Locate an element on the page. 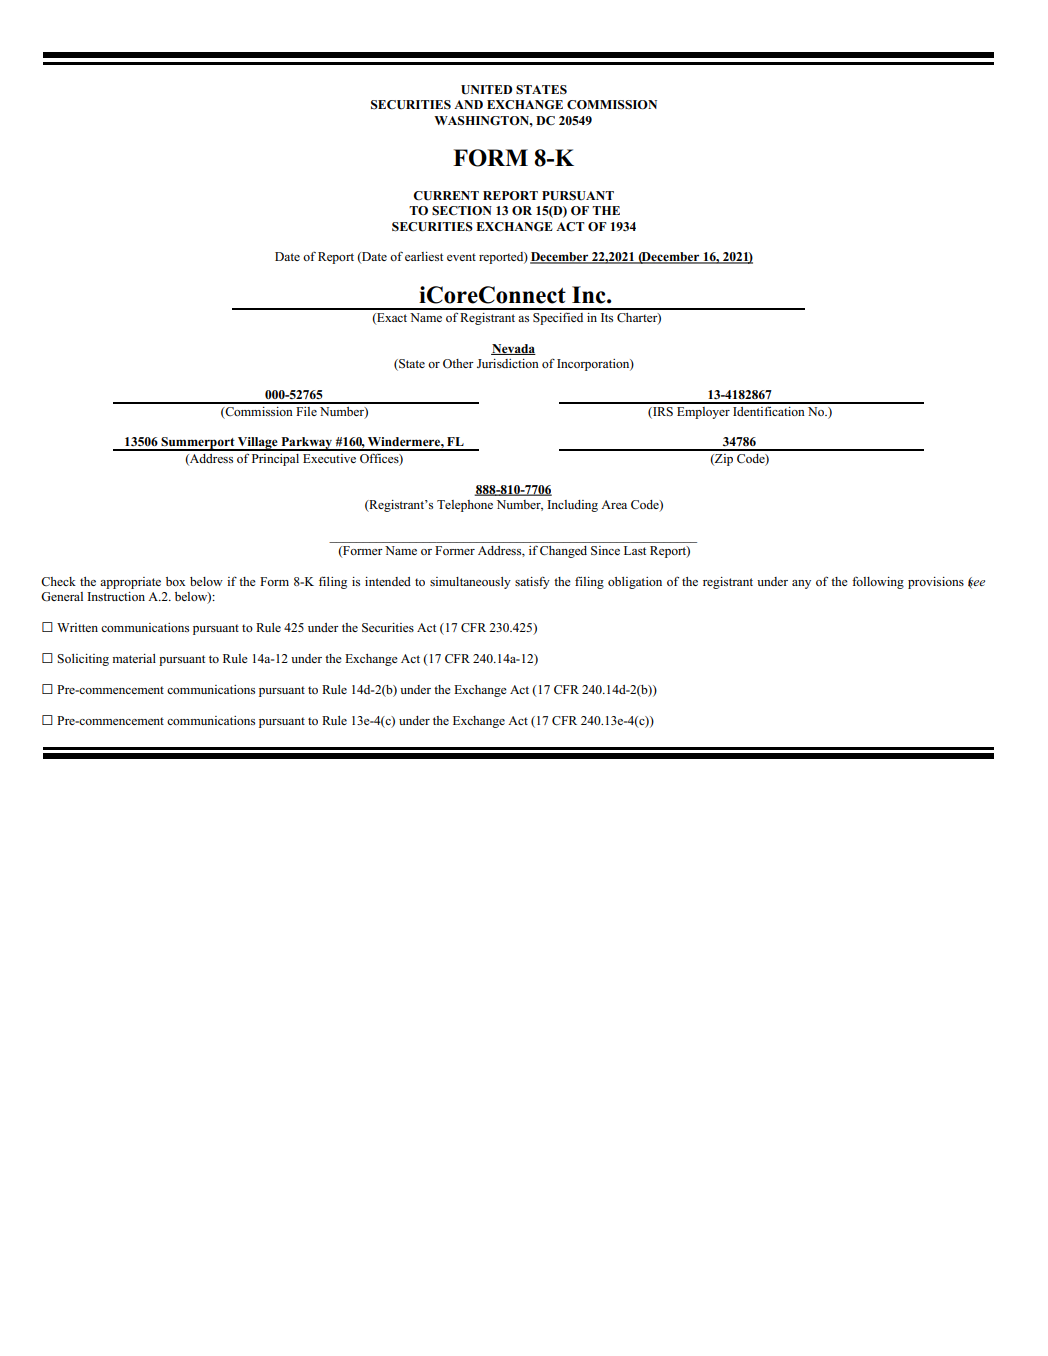  box is located at coordinates (176, 581).
